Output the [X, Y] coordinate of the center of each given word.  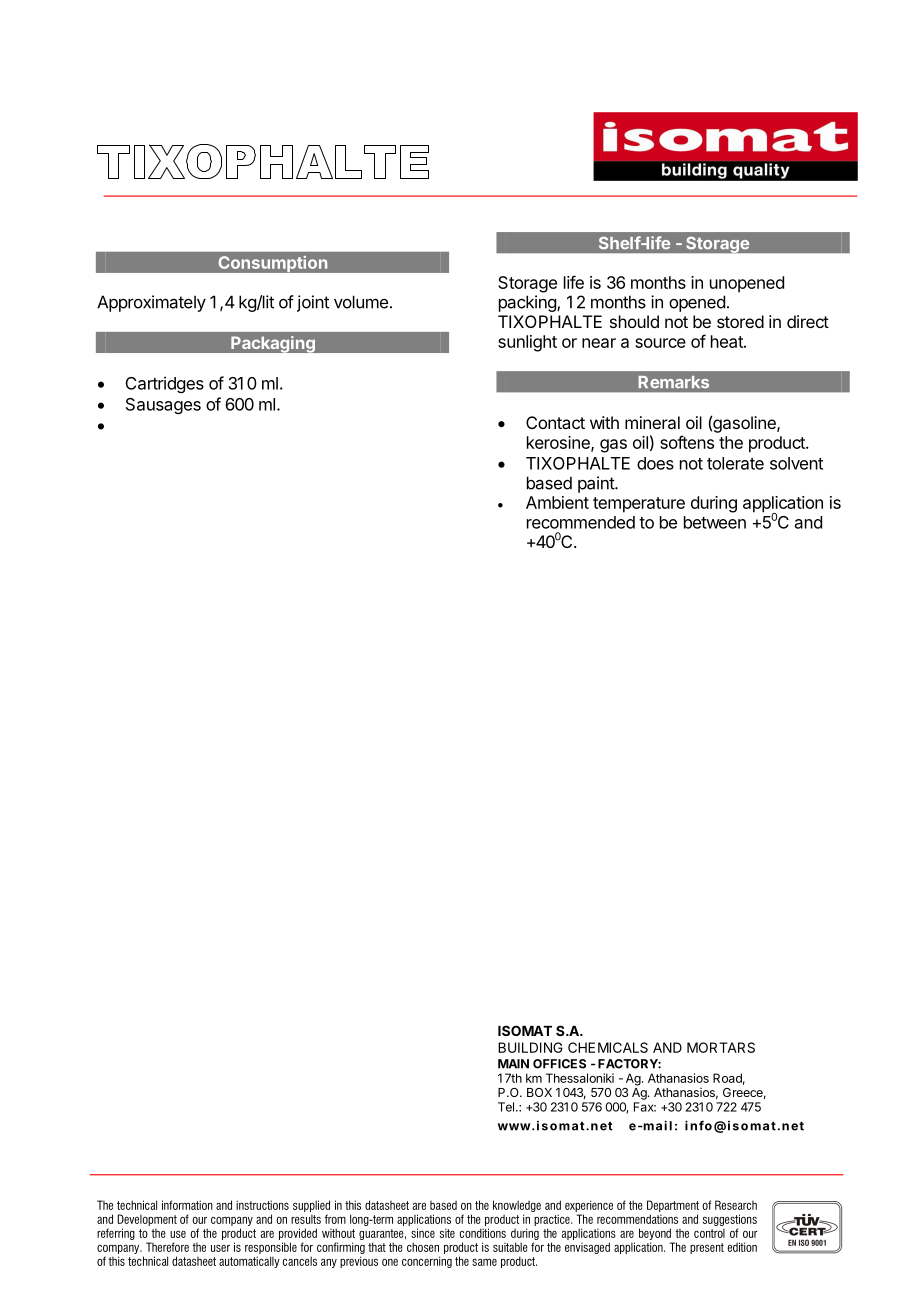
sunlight [527, 343]
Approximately [151, 303]
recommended [581, 522]
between [715, 522]
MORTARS [721, 1047]
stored [740, 321]
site [447, 1233]
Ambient [557, 502]
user [220, 1248]
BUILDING [530, 1047]
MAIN [513, 1064]
